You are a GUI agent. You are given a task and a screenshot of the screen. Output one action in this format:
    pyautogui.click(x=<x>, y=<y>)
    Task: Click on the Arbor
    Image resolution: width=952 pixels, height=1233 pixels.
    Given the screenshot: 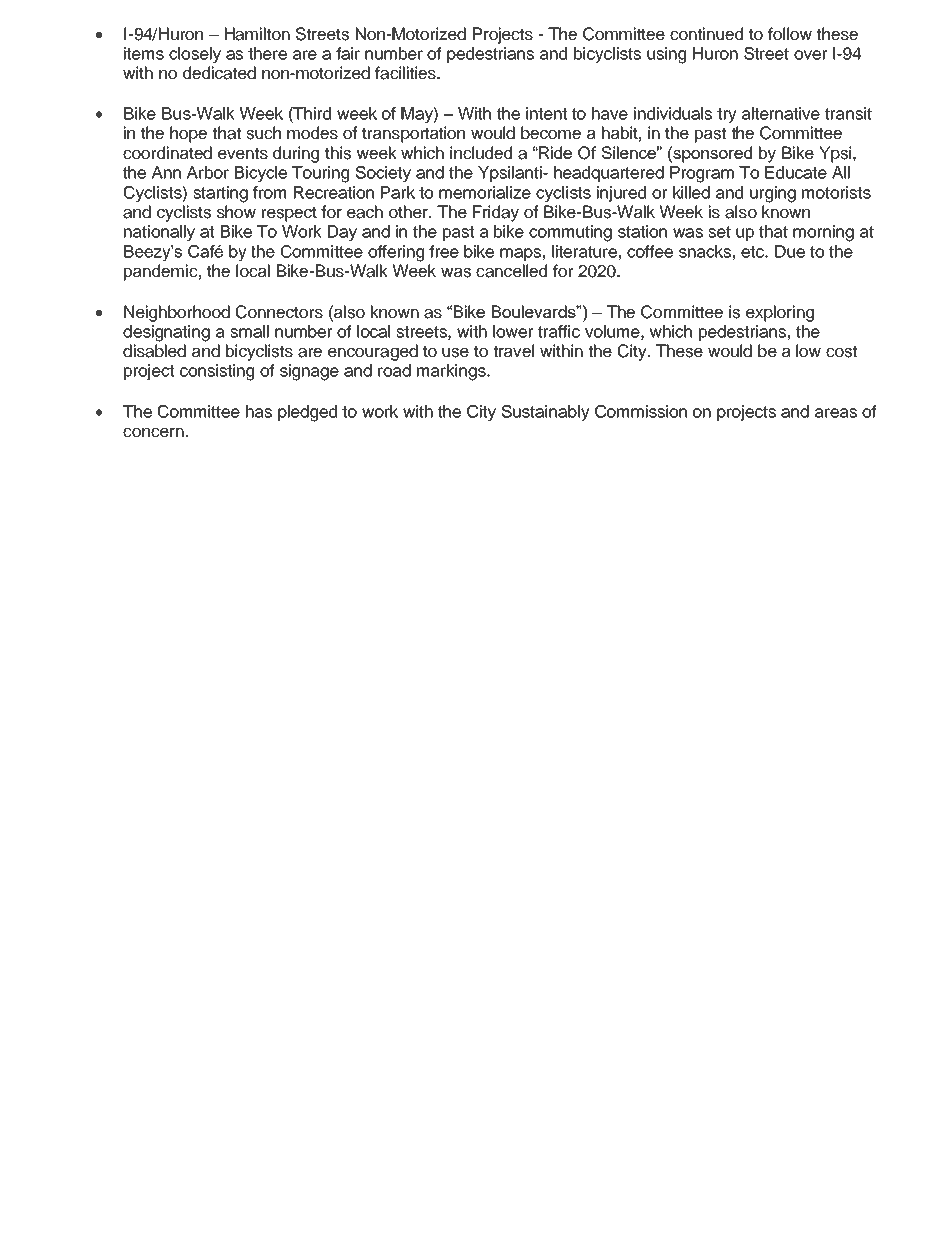 What is the action you would take?
    pyautogui.click(x=208, y=172)
